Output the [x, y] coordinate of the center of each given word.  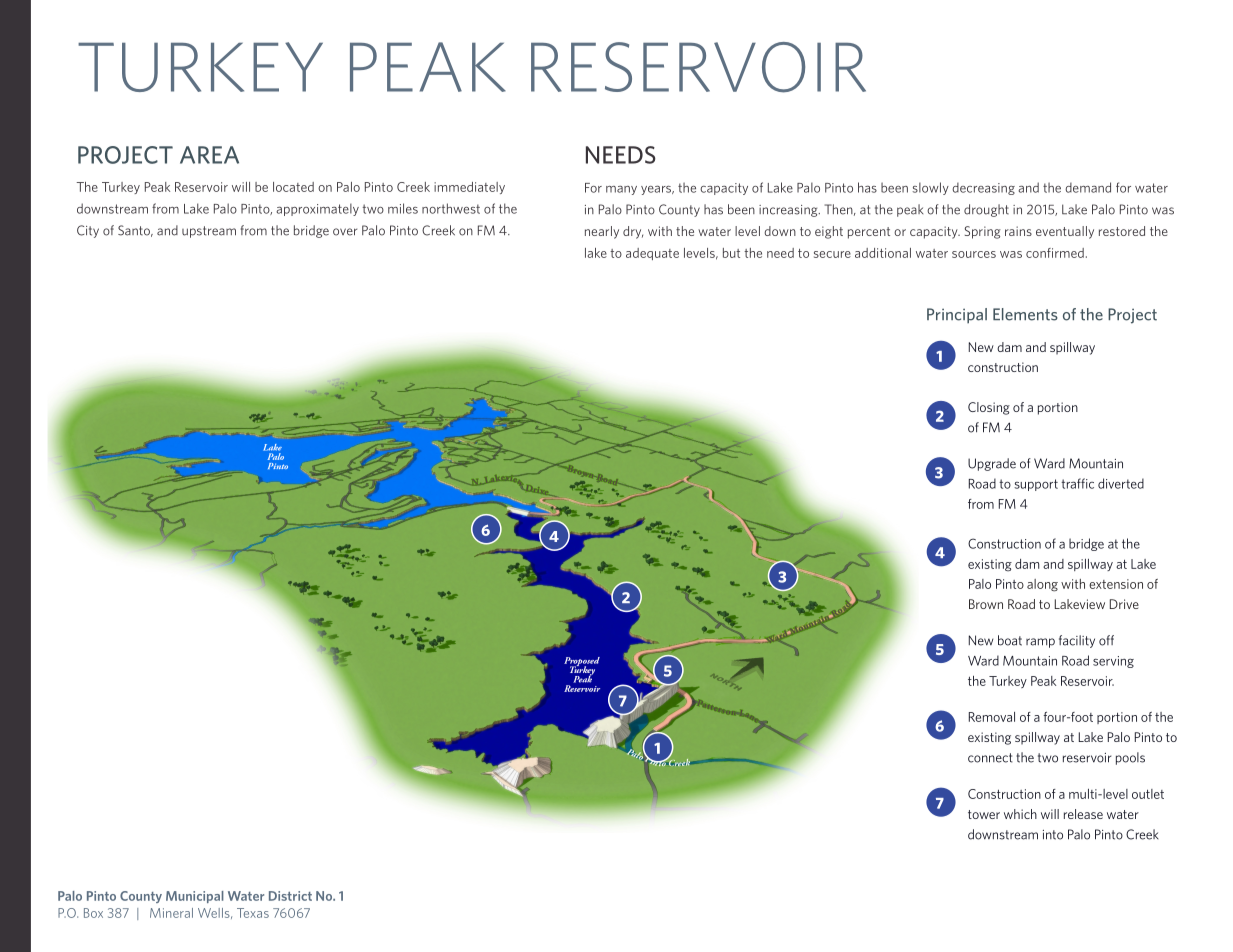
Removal [992, 717]
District [290, 896]
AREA [209, 155]
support [1036, 485]
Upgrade [992, 464]
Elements [1025, 314]
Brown [986, 604]
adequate [652, 254]
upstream [209, 232]
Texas [253, 913]
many [621, 190]
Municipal [195, 897]
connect [990, 758]
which [1020, 814]
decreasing [983, 188]
